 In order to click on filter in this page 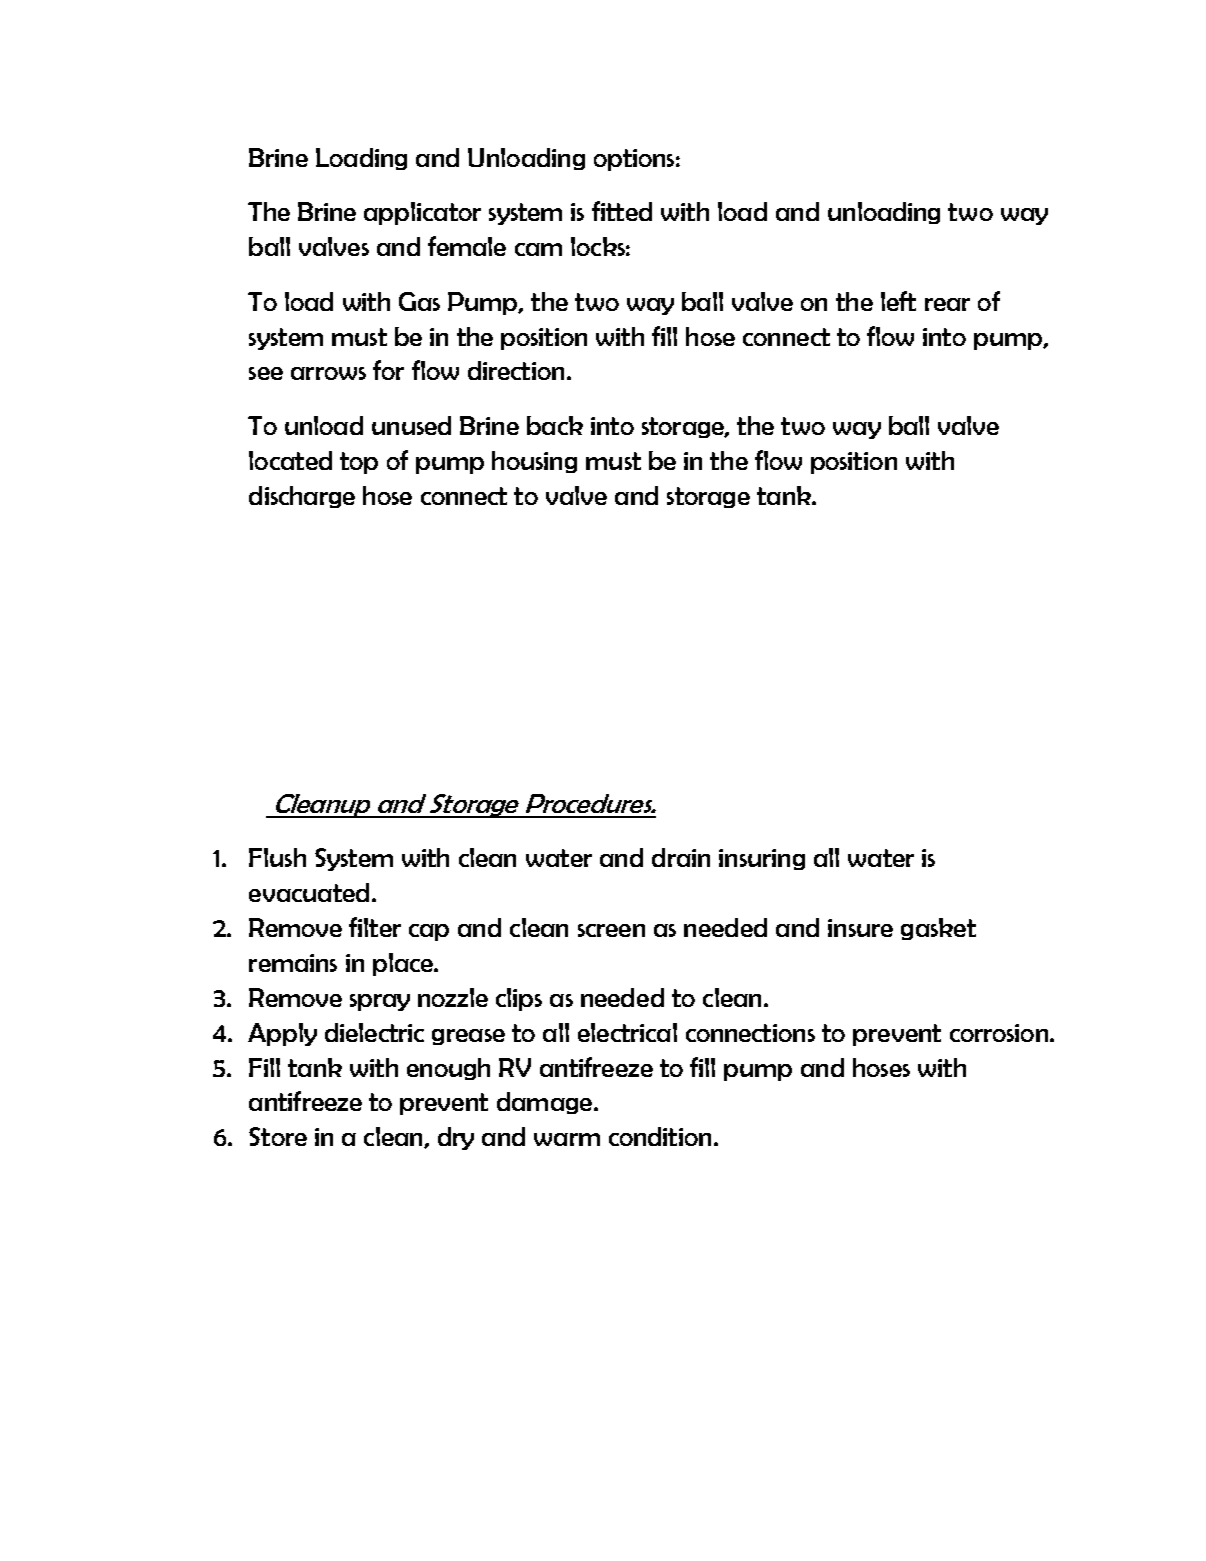, I will do `click(375, 927)`.
